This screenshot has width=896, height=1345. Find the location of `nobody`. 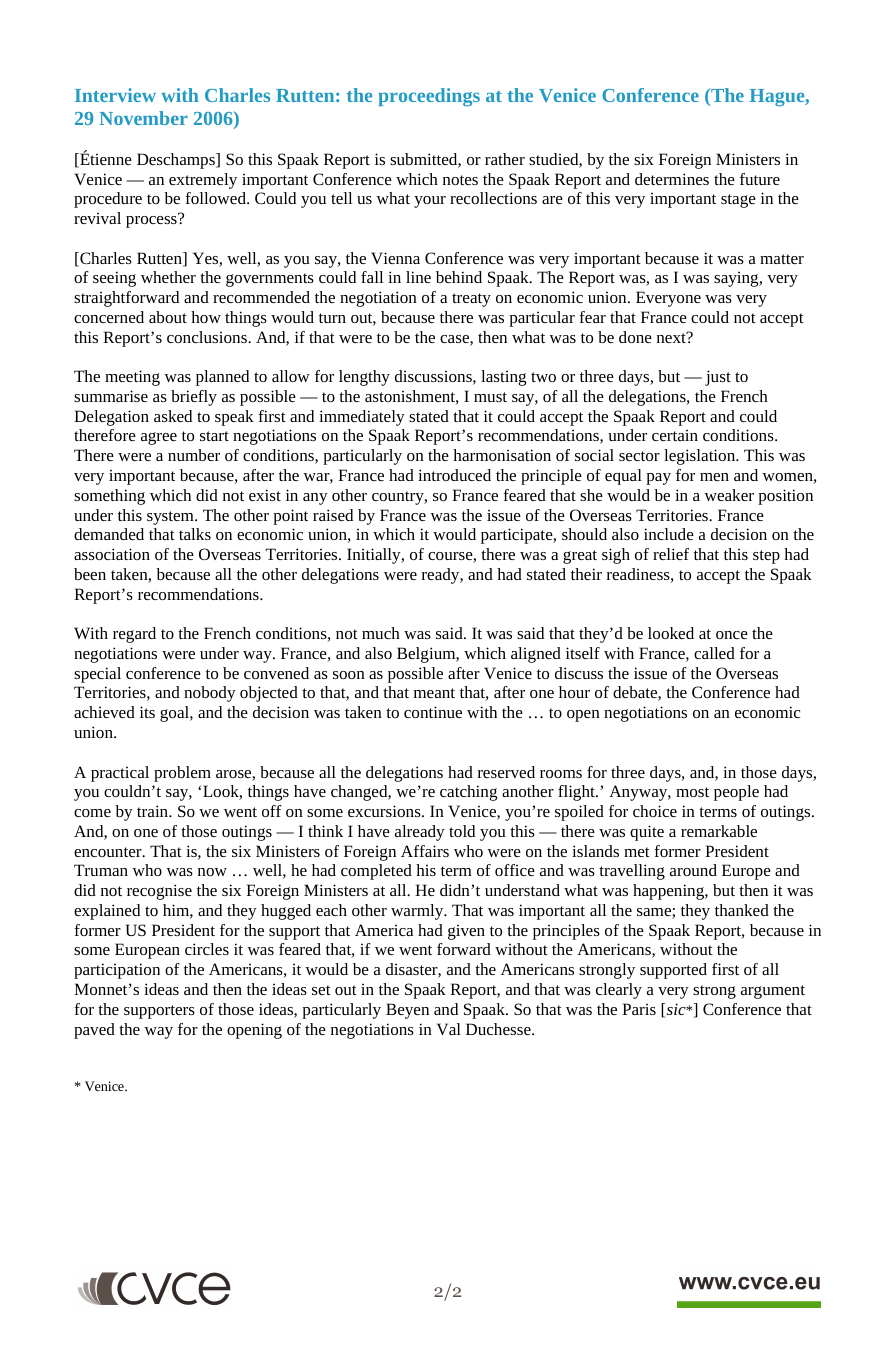

nobody is located at coordinates (210, 694).
